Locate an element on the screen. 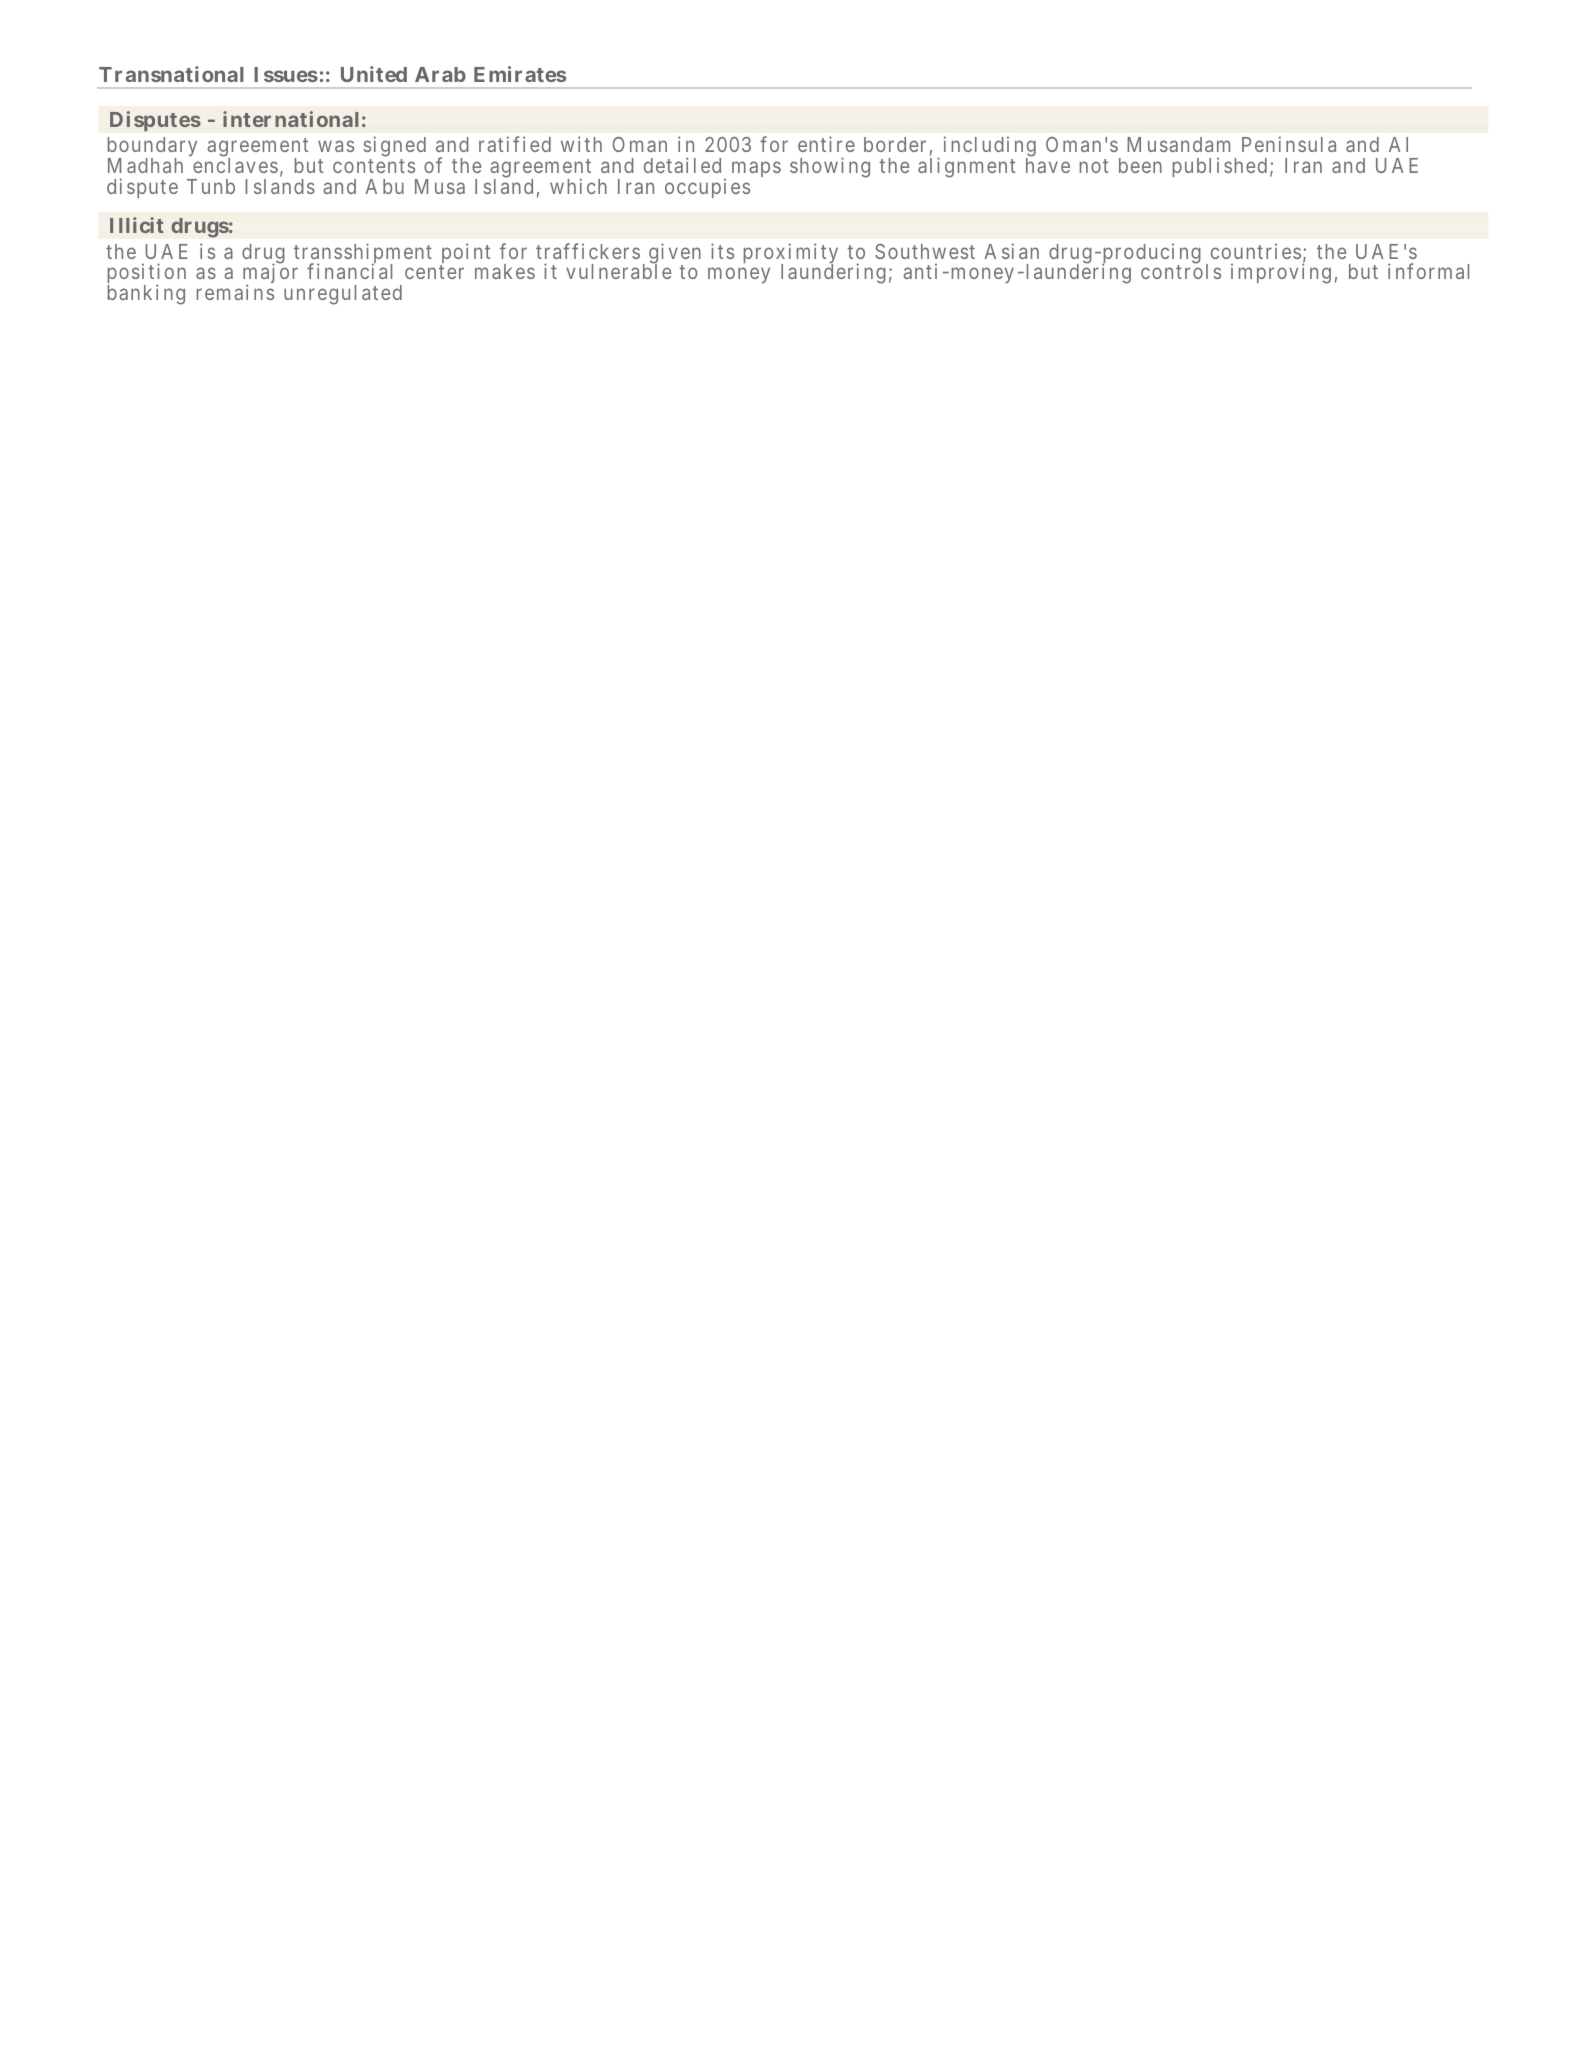 The image size is (1587, 2053). published is located at coordinates (1220, 167).
